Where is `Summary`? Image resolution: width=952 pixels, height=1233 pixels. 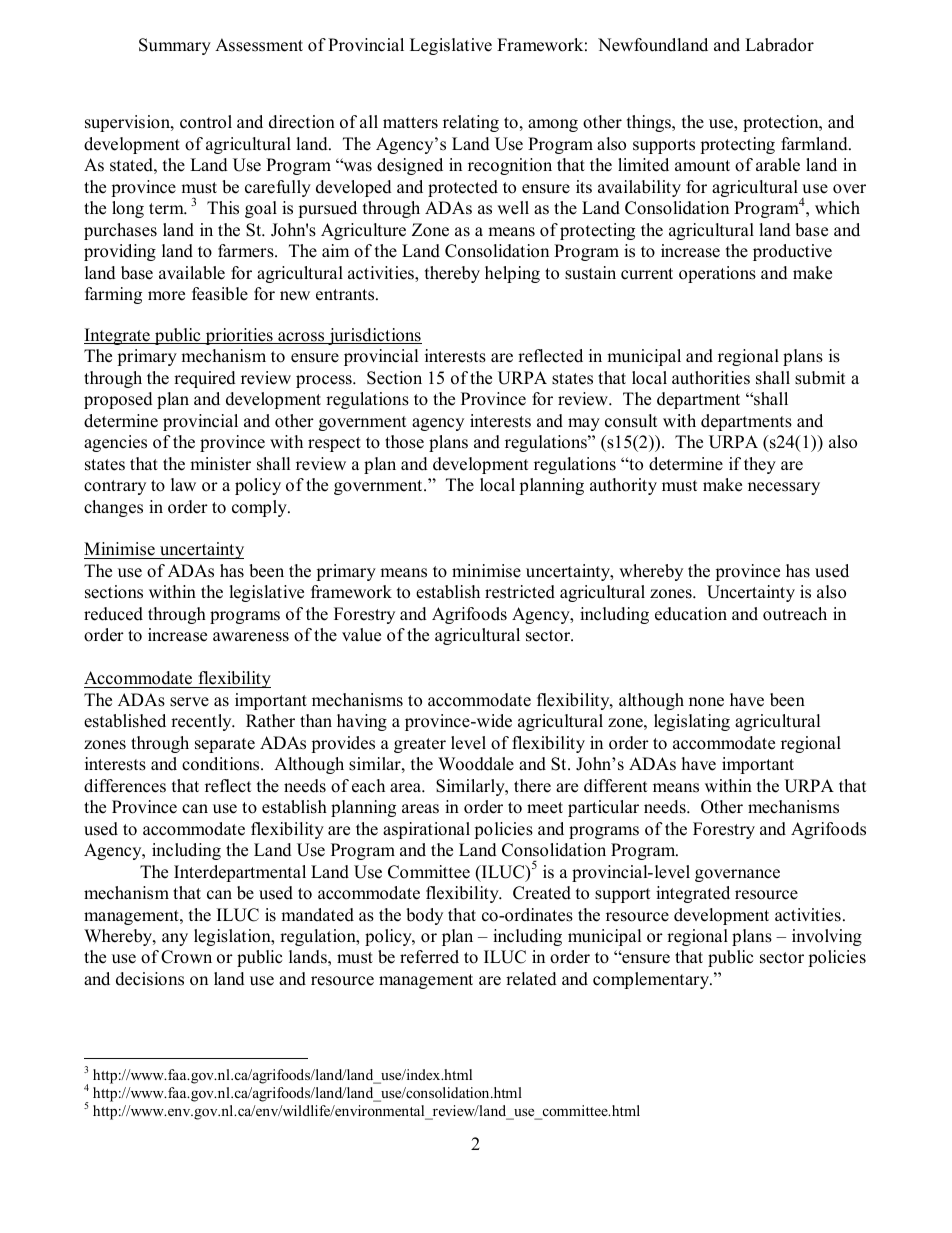 Summary is located at coordinates (175, 46).
